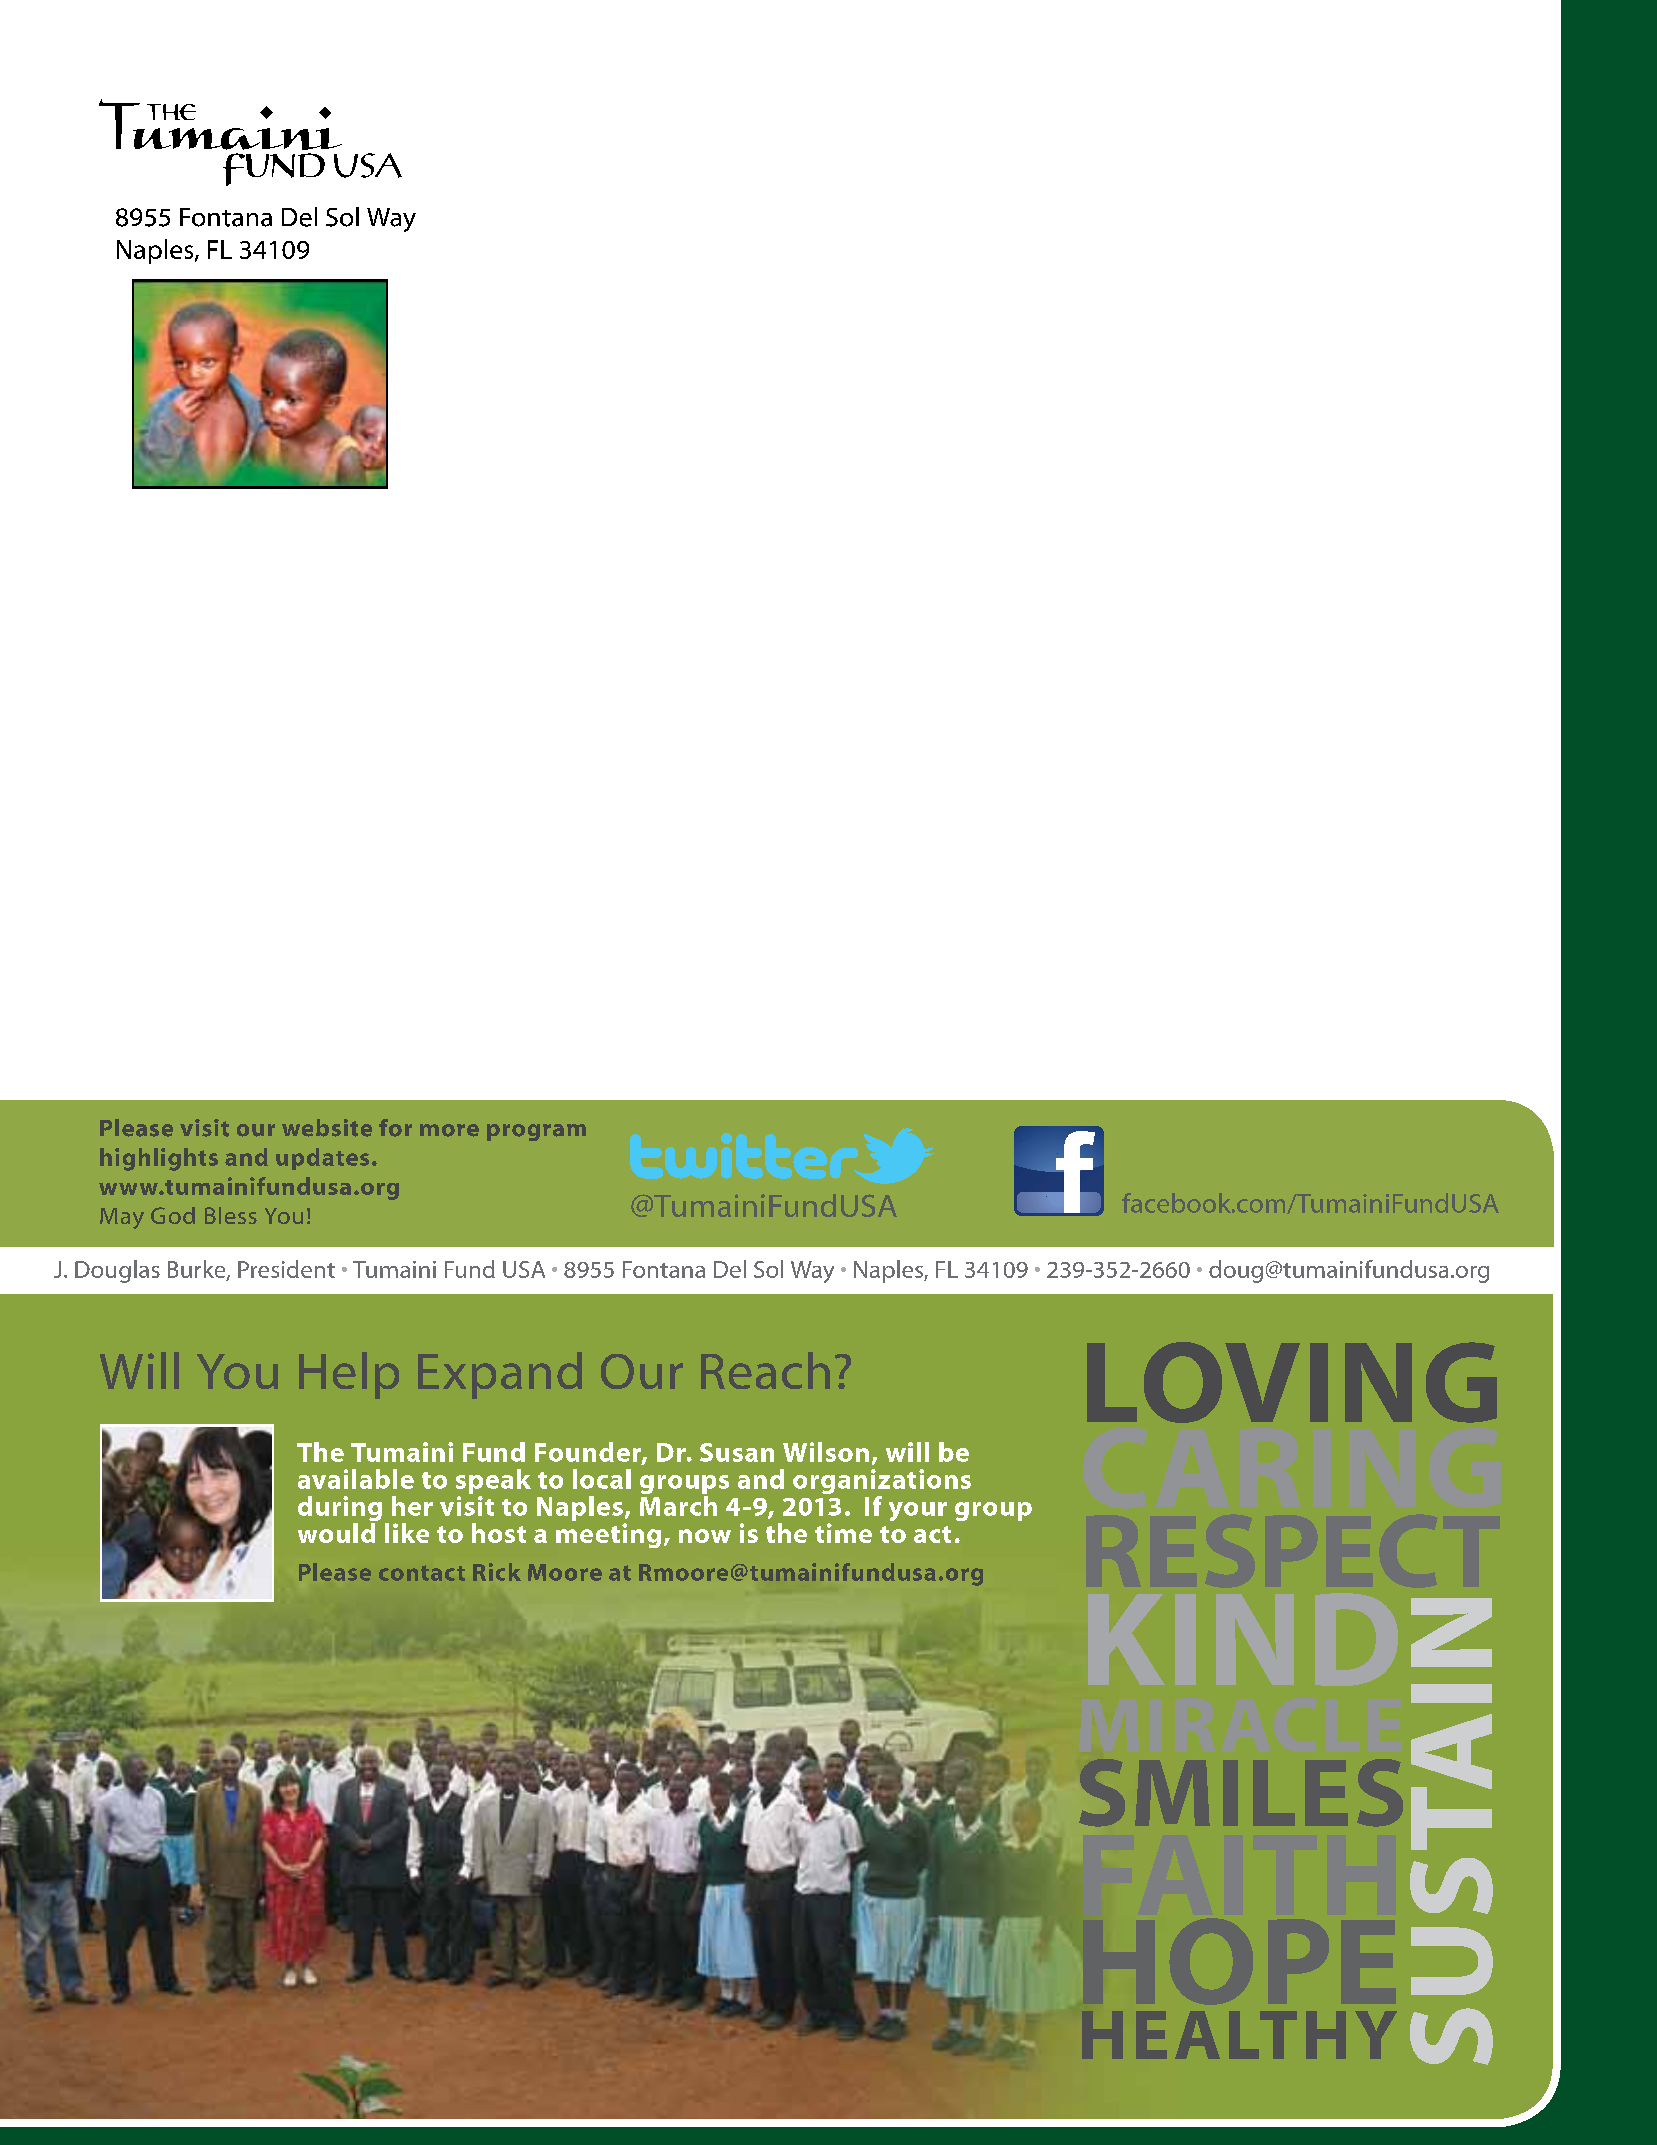 This page has width=1657, height=2145. I want to click on highlights, so click(159, 1159).
